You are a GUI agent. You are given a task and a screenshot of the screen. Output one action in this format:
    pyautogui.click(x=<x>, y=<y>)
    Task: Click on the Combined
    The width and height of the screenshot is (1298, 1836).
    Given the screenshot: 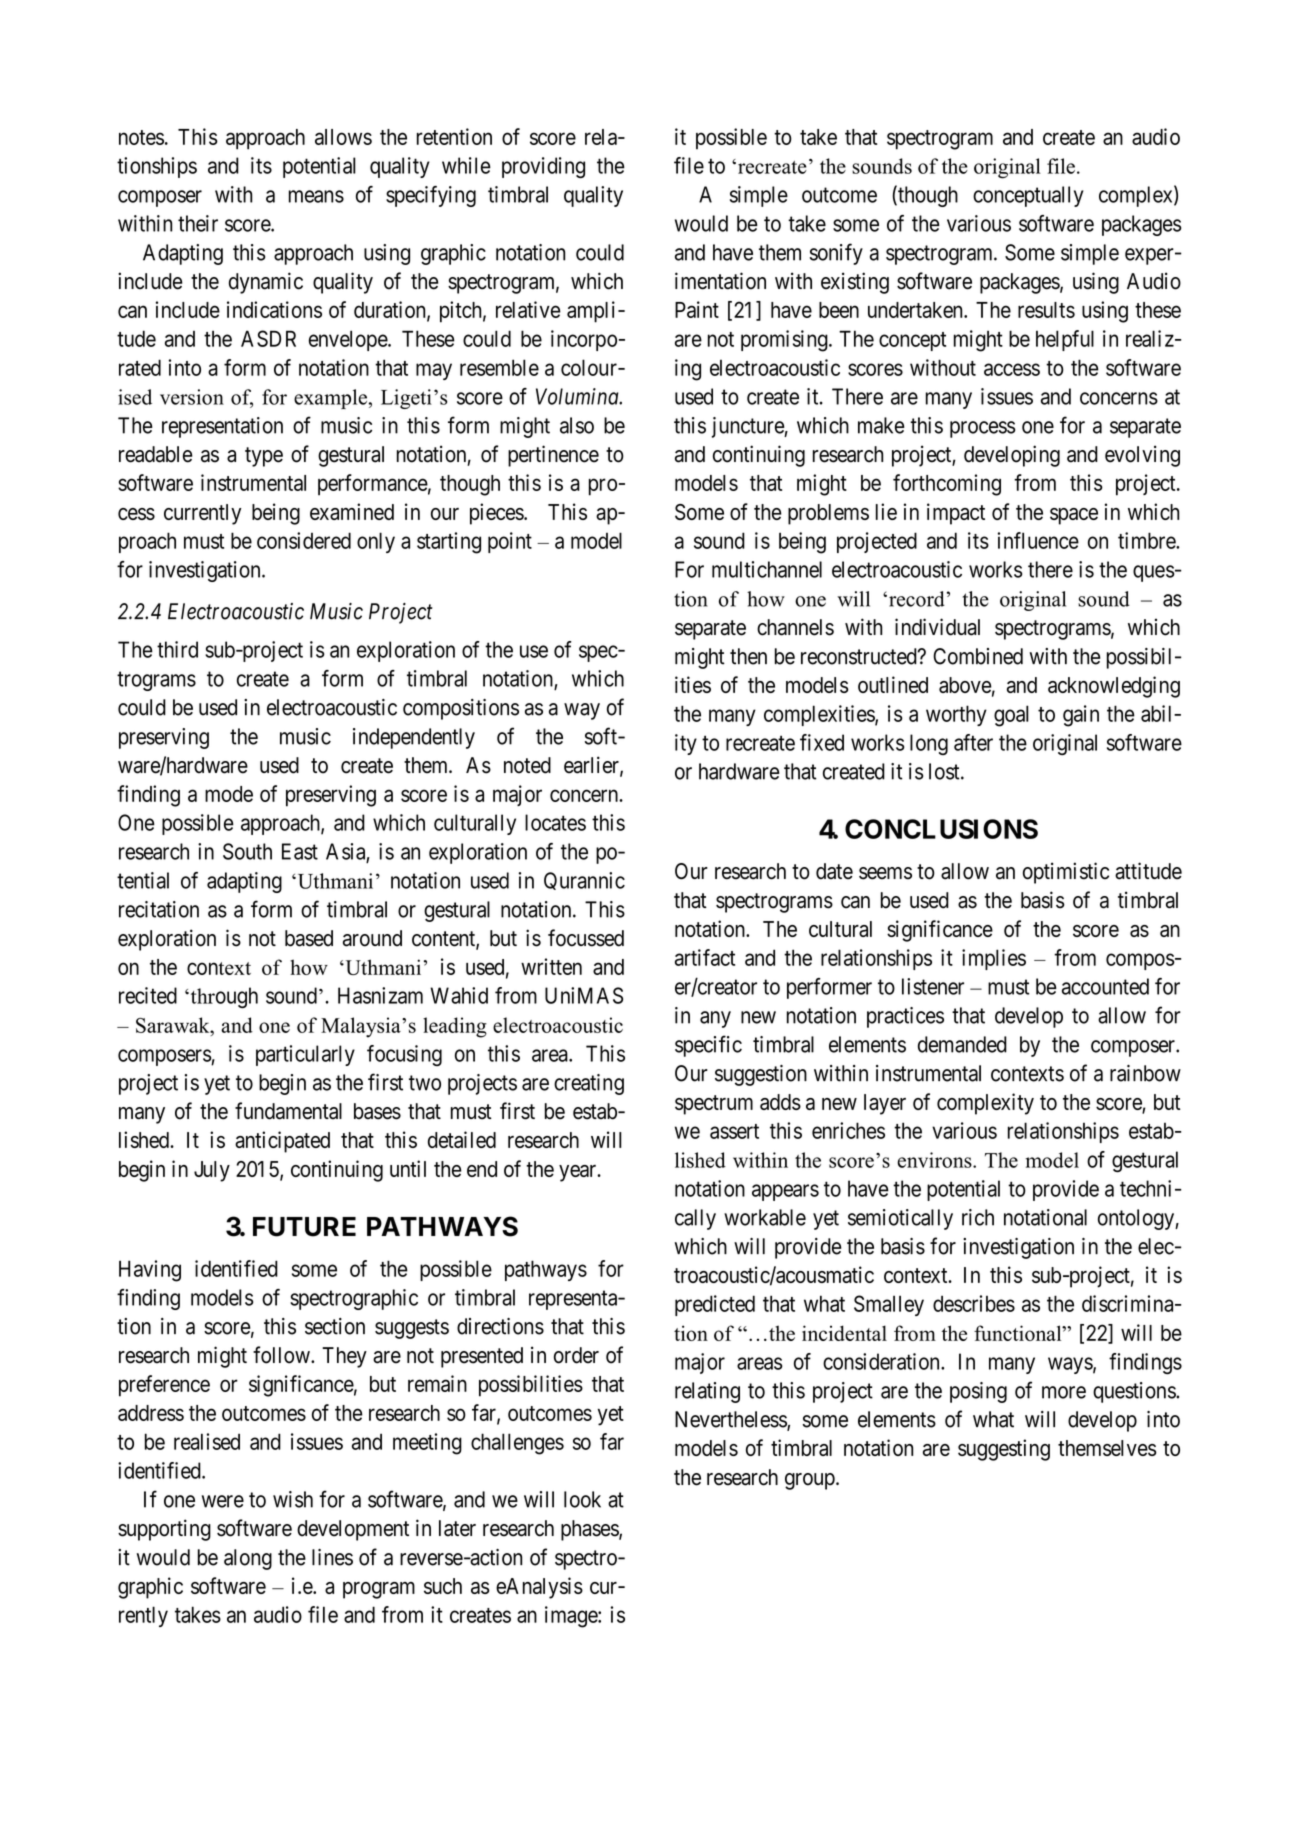 What is the action you would take?
    pyautogui.click(x=978, y=656)
